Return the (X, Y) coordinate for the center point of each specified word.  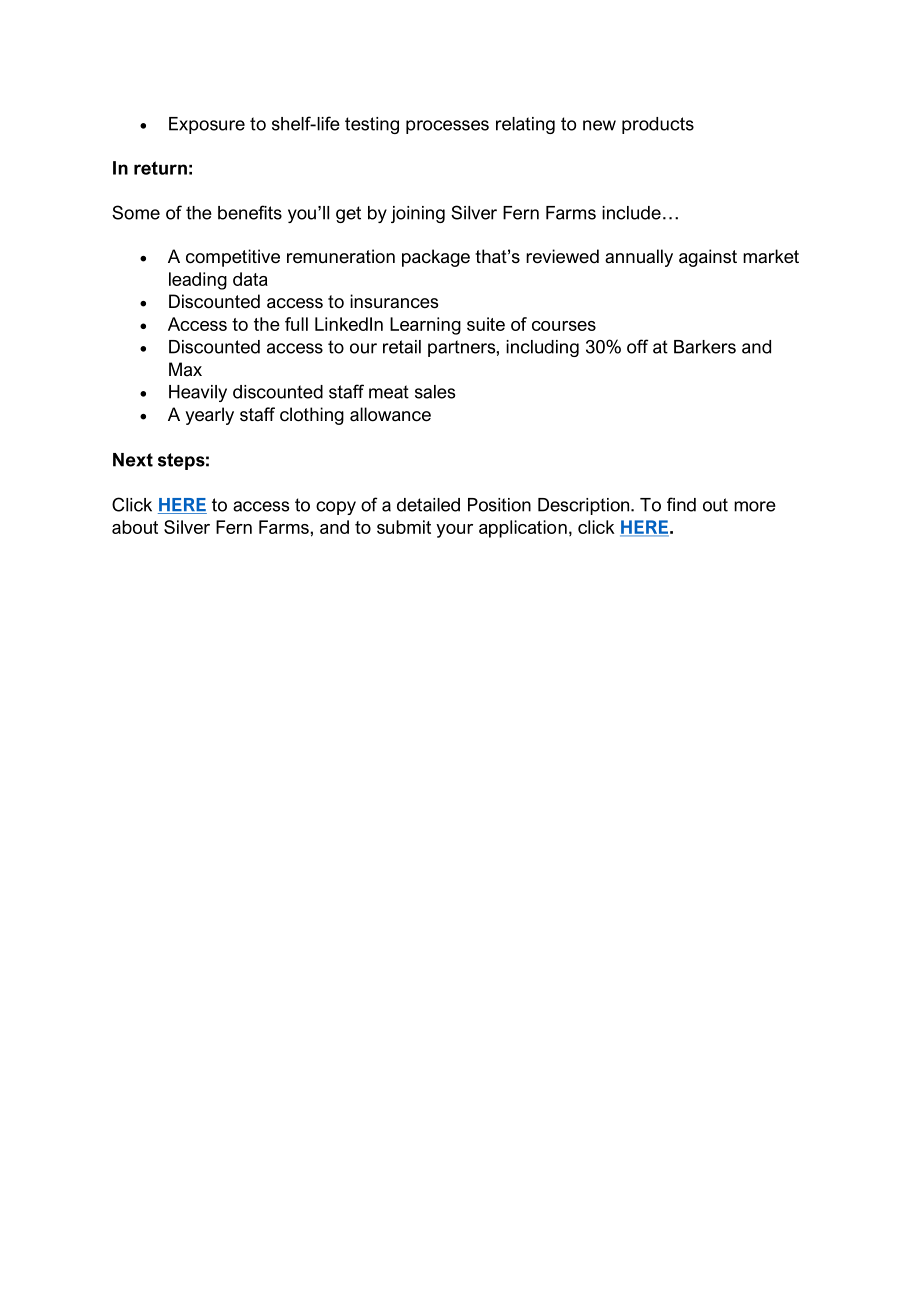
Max (185, 369)
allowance (390, 414)
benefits (250, 212)
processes (447, 127)
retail (402, 347)
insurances (394, 301)
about (135, 527)
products (658, 125)
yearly (209, 416)
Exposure (207, 125)
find (681, 504)
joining (418, 214)
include (631, 213)
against (708, 258)
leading (198, 281)
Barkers (705, 347)
